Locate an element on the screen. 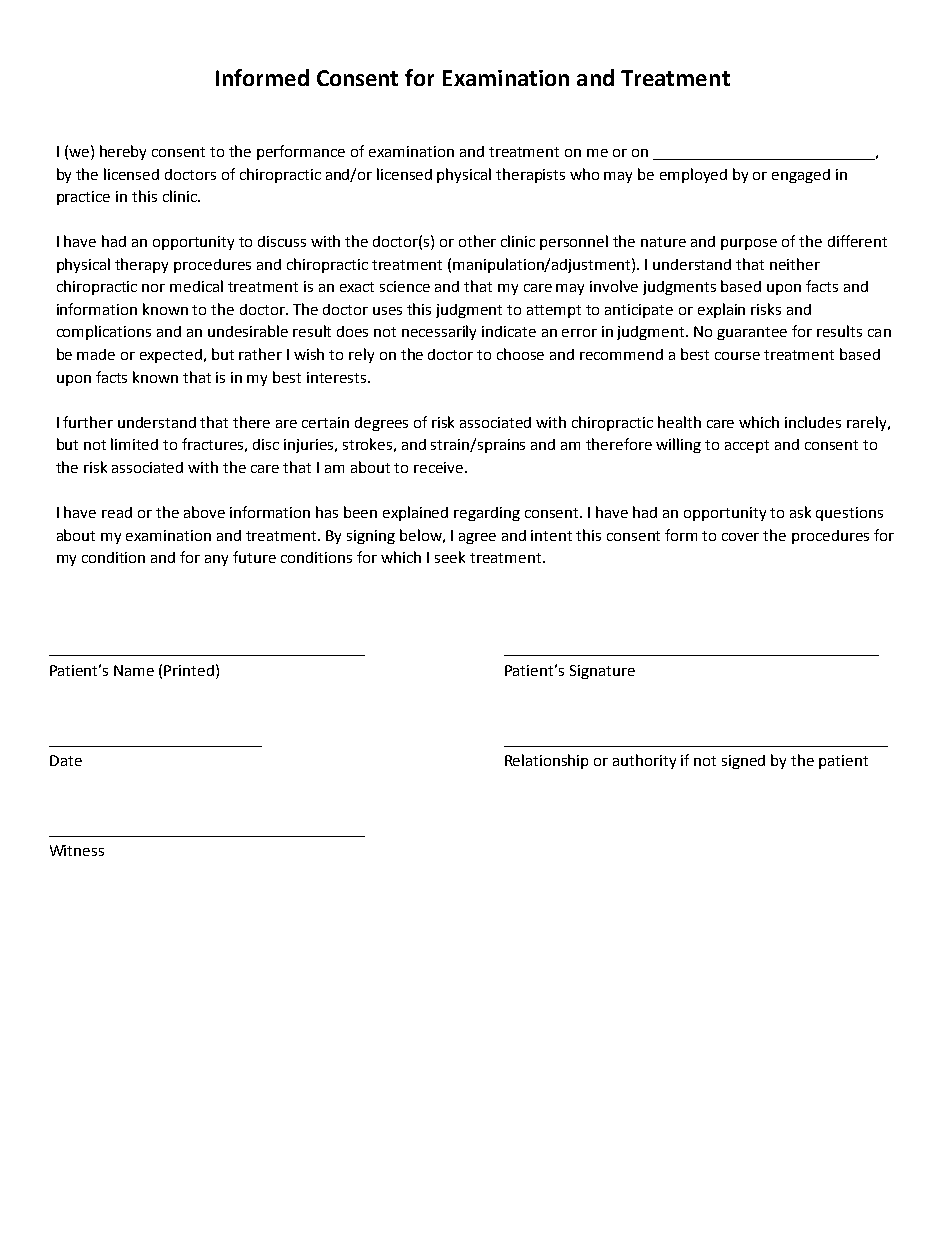 The image size is (952, 1233). engaged is located at coordinates (801, 176).
